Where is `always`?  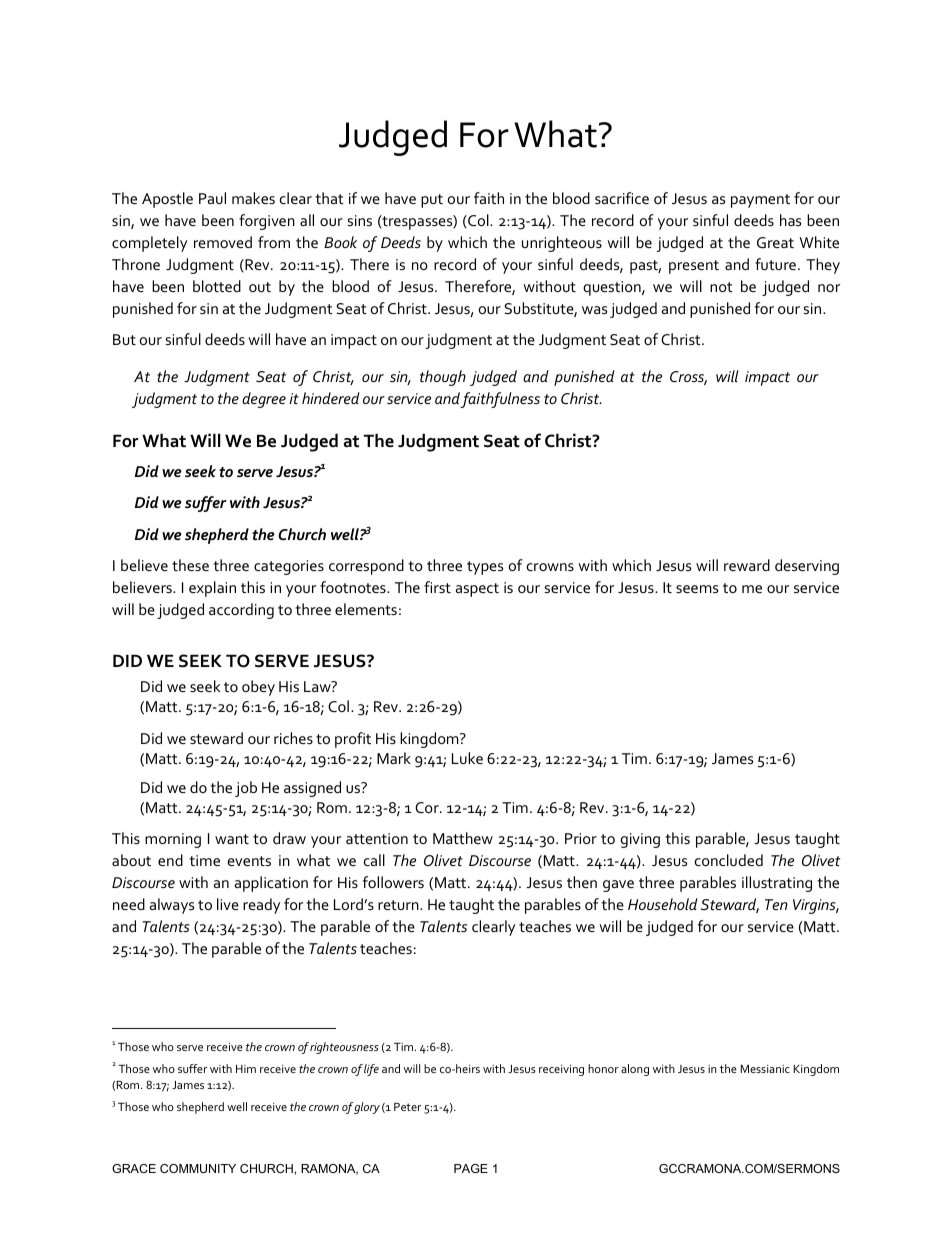 always is located at coordinates (172, 906).
